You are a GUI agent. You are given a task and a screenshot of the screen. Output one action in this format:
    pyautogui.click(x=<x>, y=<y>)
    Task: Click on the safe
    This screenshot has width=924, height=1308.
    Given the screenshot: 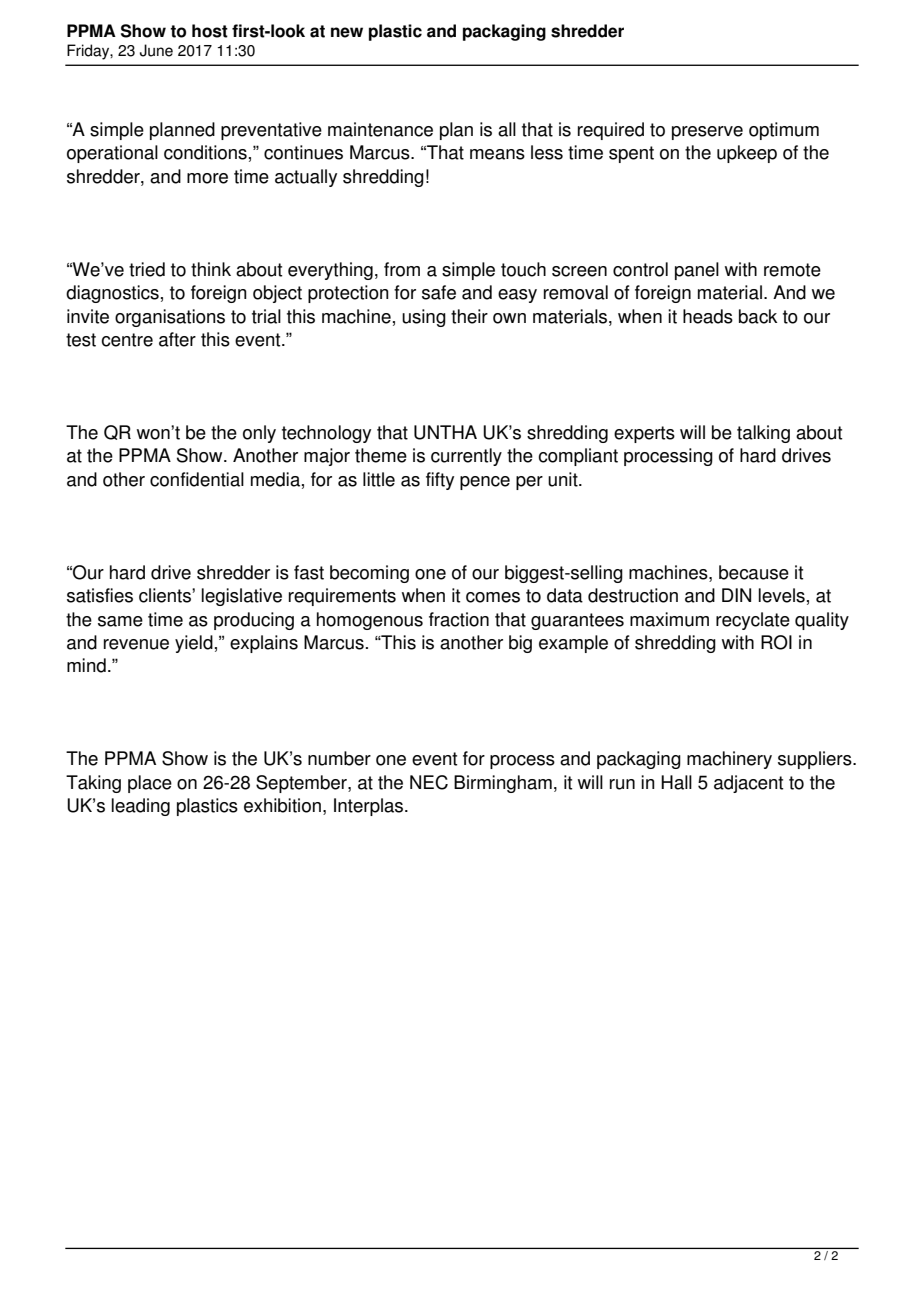 What is the action you would take?
    pyautogui.click(x=439, y=292)
